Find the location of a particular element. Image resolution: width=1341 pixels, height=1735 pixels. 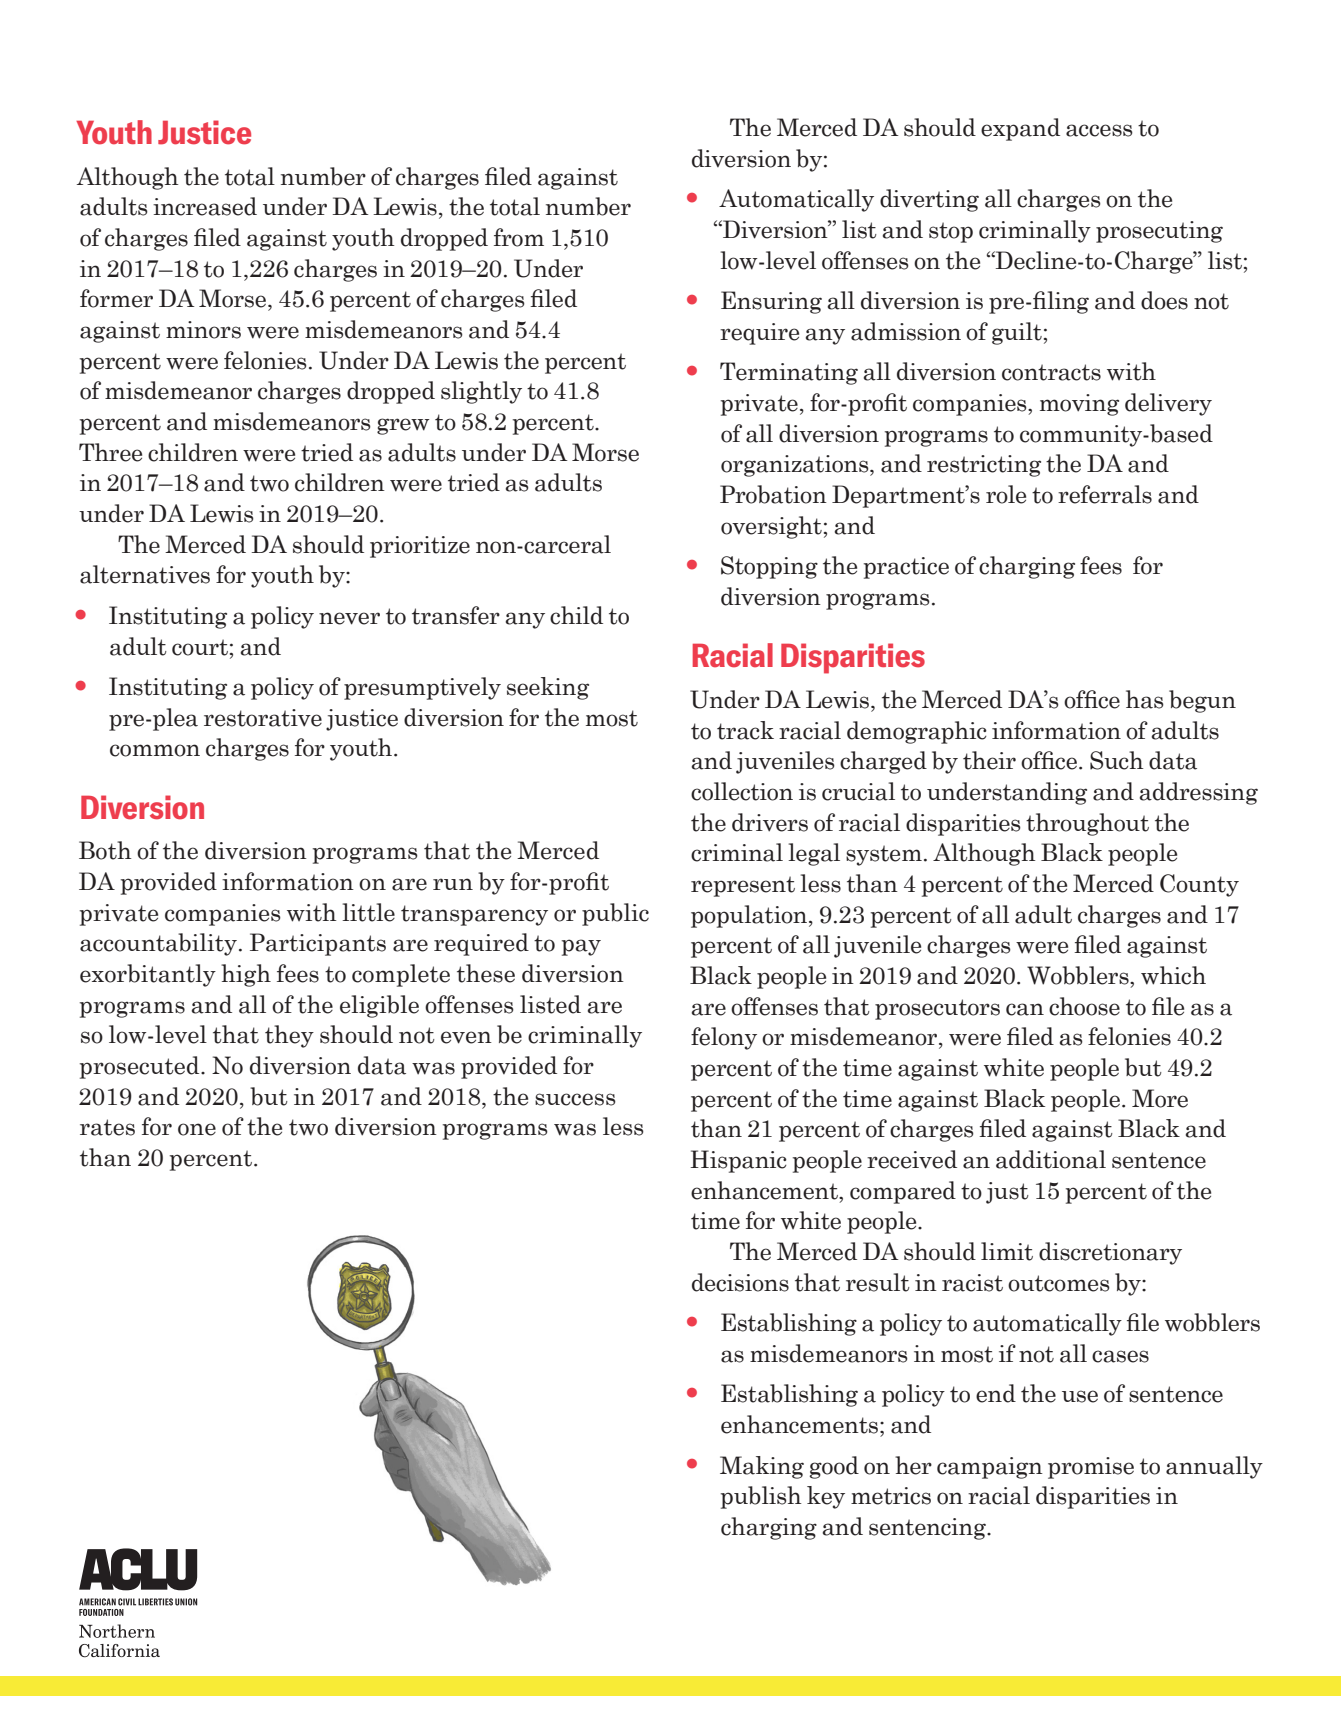

additional is located at coordinates (1051, 1159).
